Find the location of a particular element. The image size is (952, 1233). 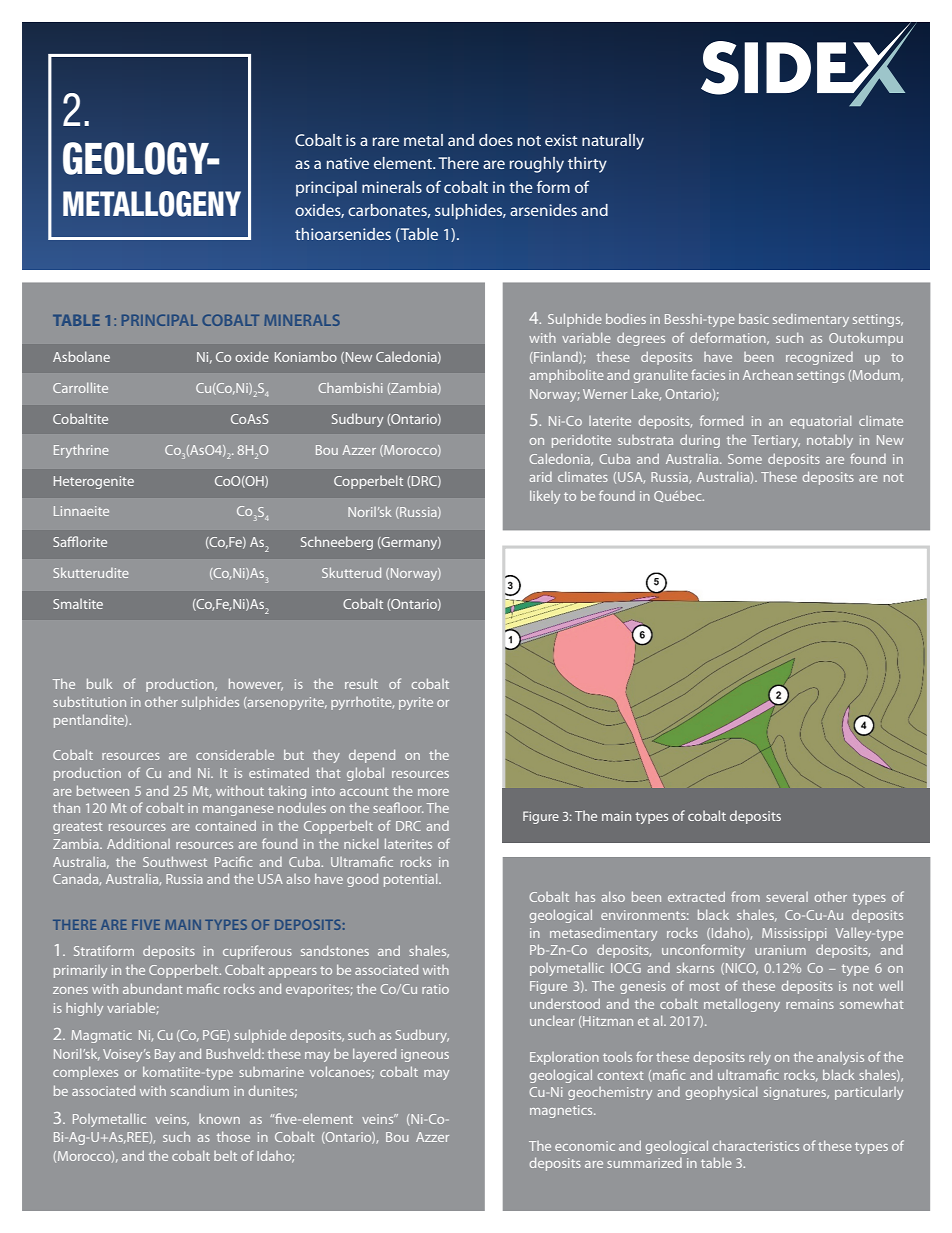

bulk is located at coordinates (99, 684).
